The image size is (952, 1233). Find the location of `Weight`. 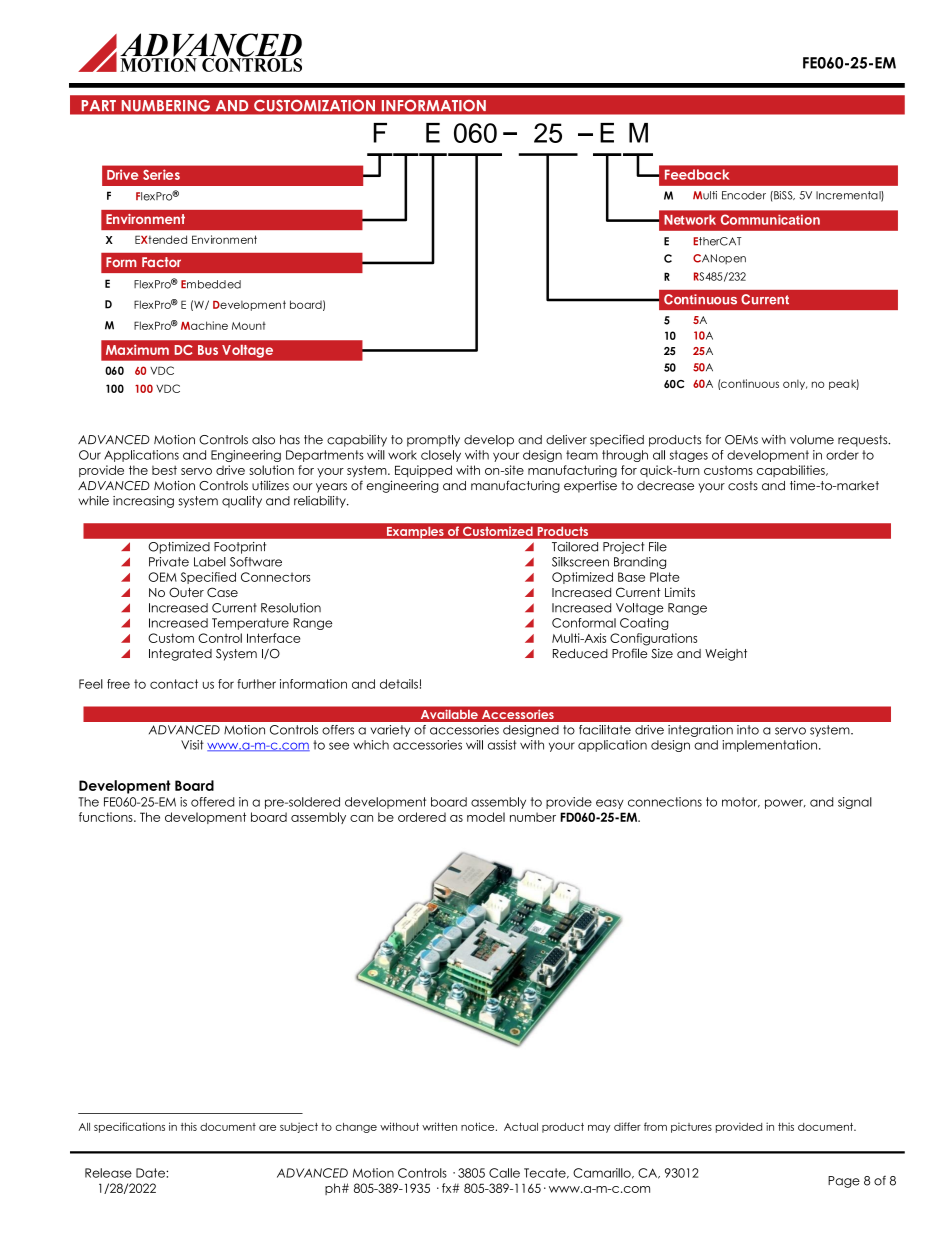

Weight is located at coordinates (726, 655).
